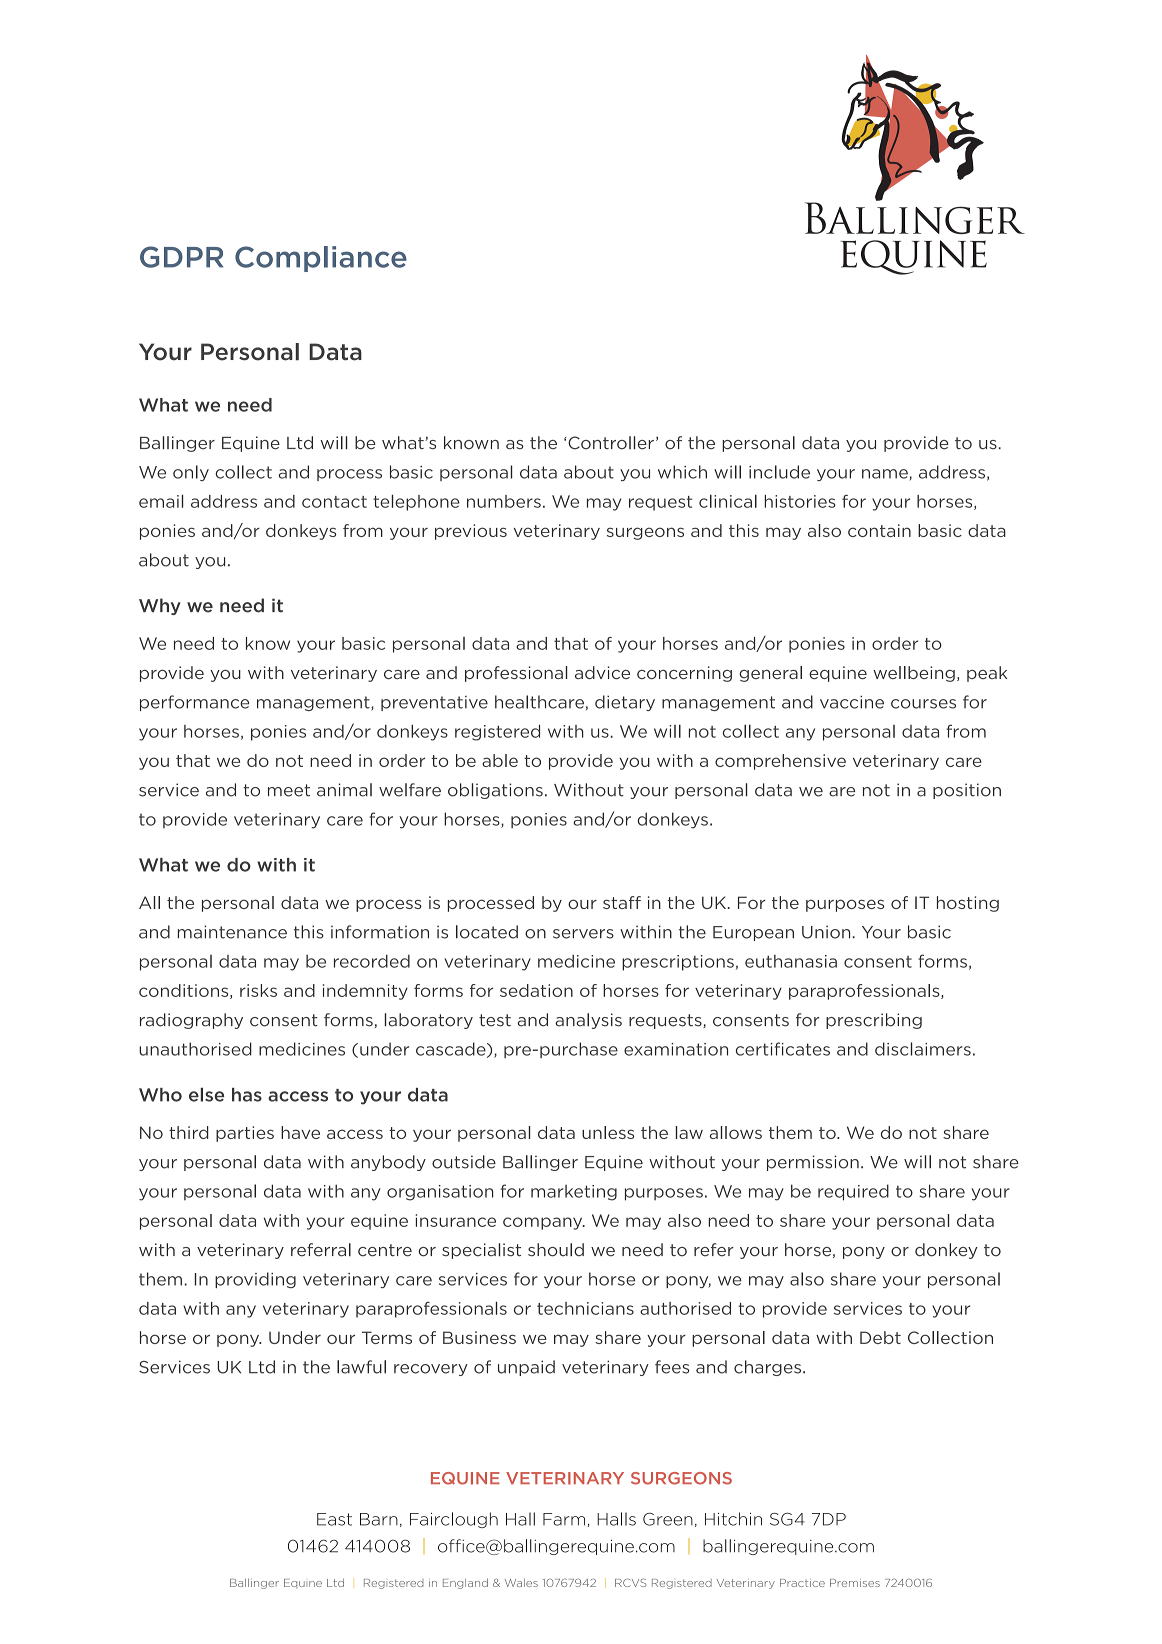 The height and width of the page is (1644, 1162). Describe the element at coordinates (334, 1519) in the page. I see `East` at that location.
